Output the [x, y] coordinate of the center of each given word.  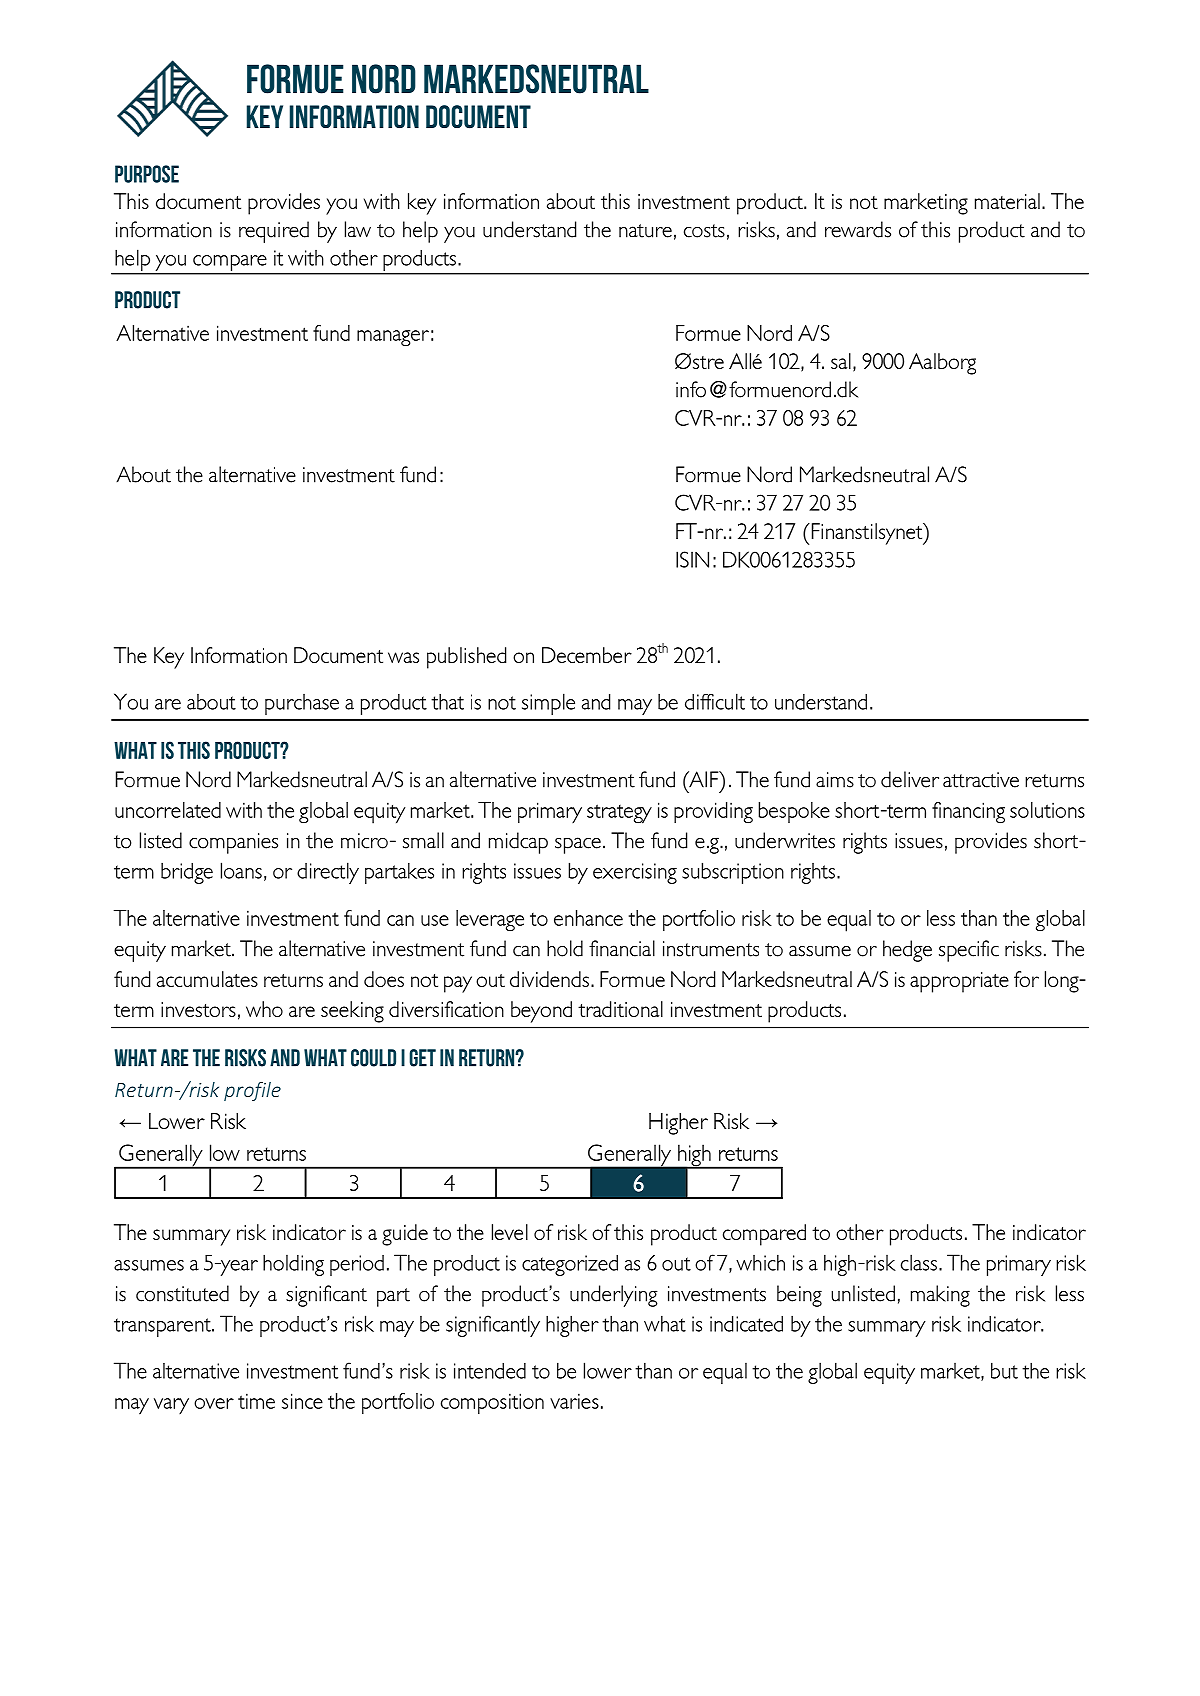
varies [574, 1401]
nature [645, 231]
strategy [619, 814]
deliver [910, 779]
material [1007, 201]
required [274, 232]
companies [233, 843]
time [256, 1401]
